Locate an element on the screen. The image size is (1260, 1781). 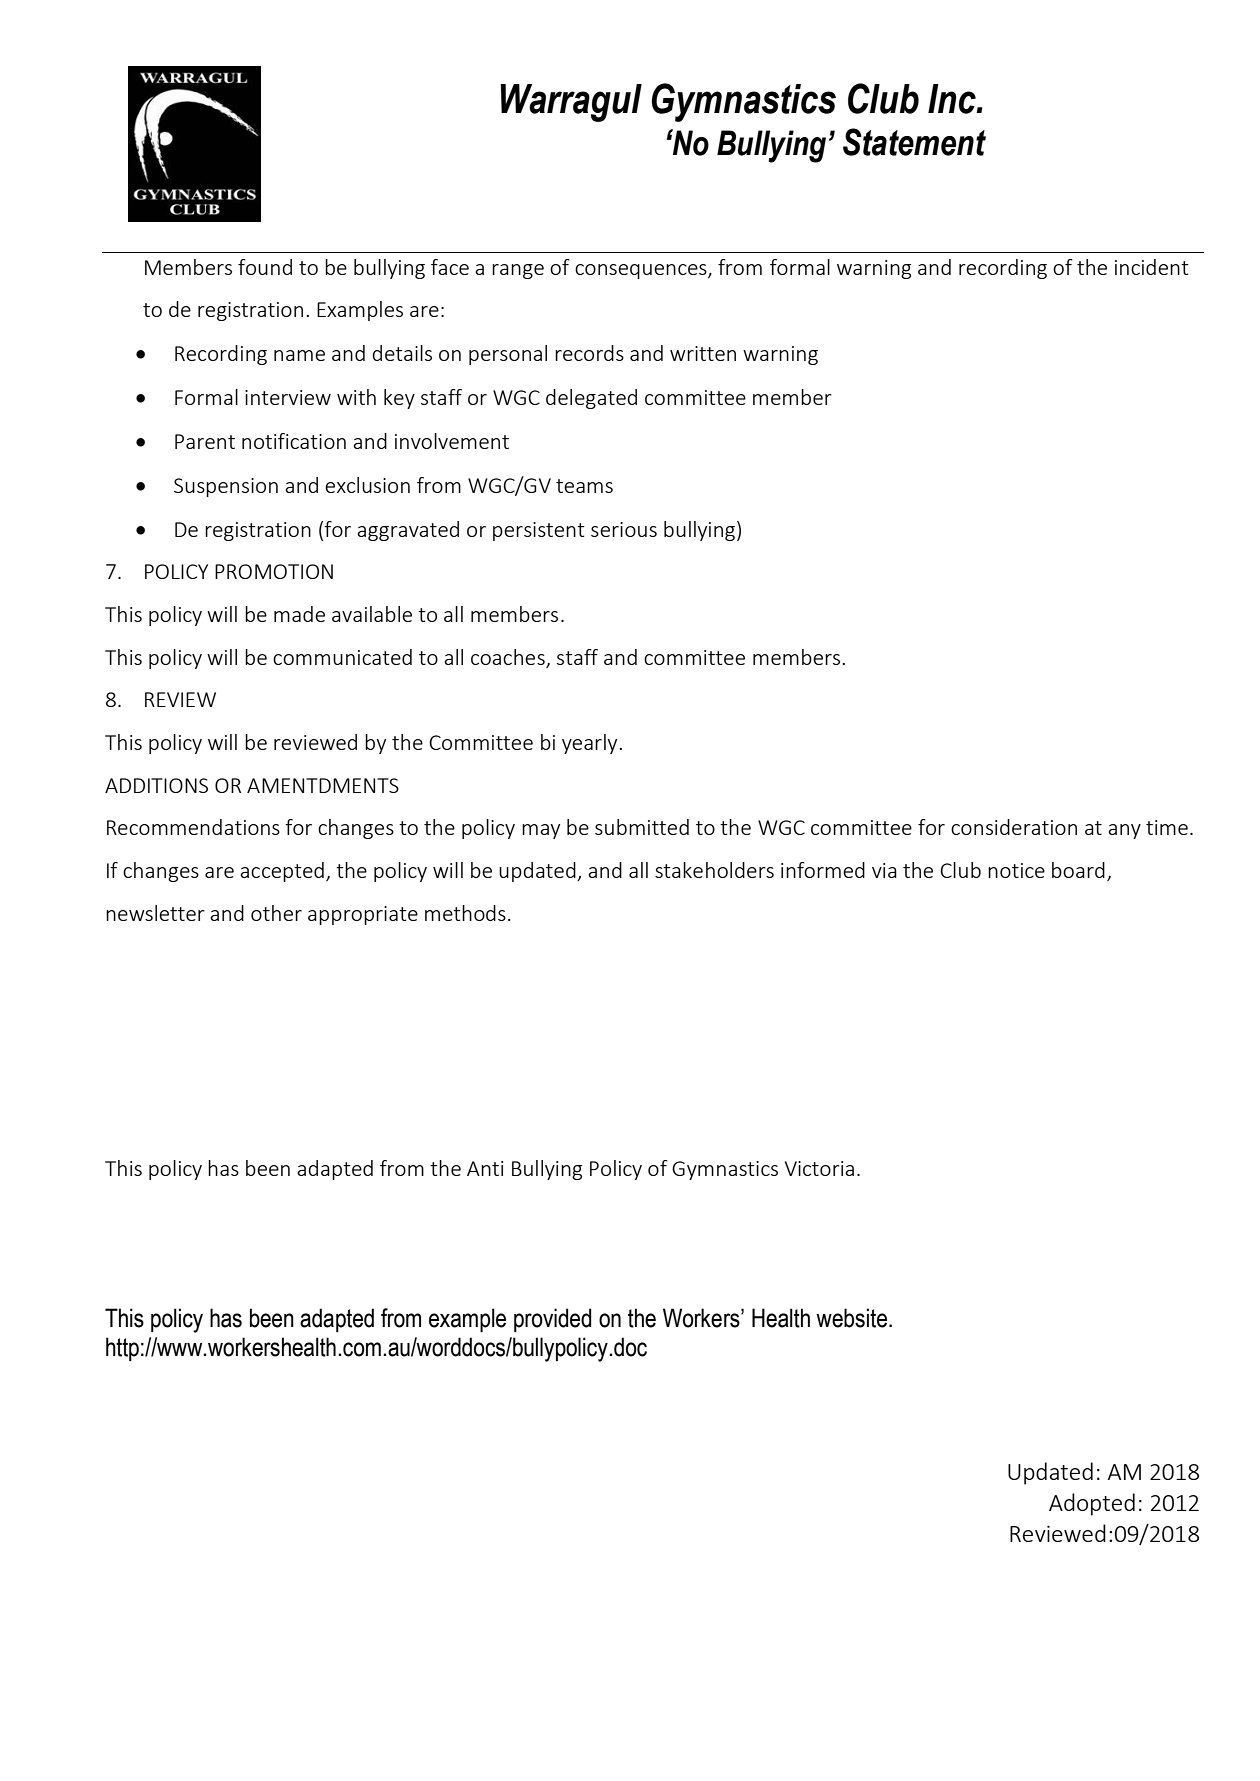
serious is located at coordinates (624, 529).
